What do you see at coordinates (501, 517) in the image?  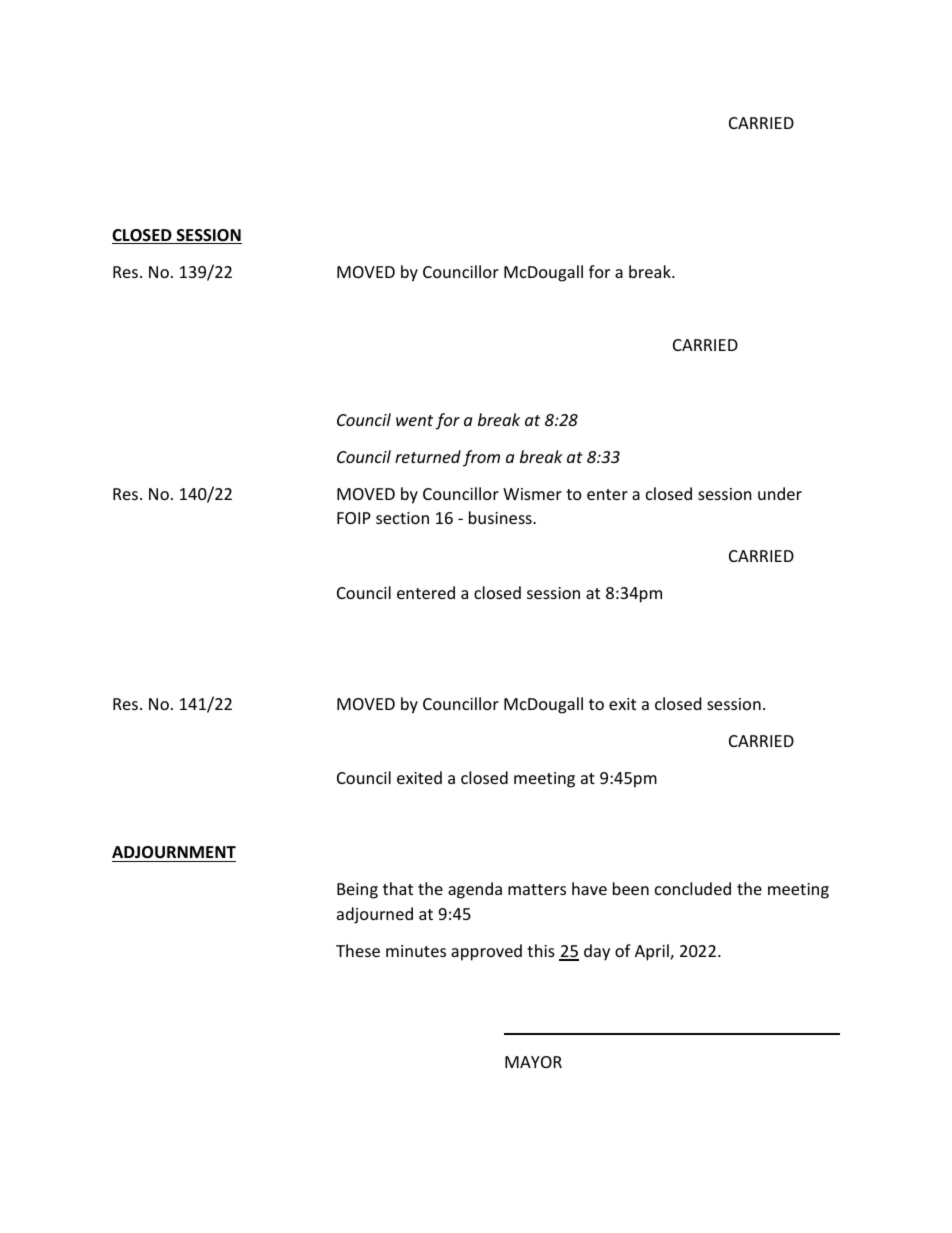 I see `business` at bounding box center [501, 517].
